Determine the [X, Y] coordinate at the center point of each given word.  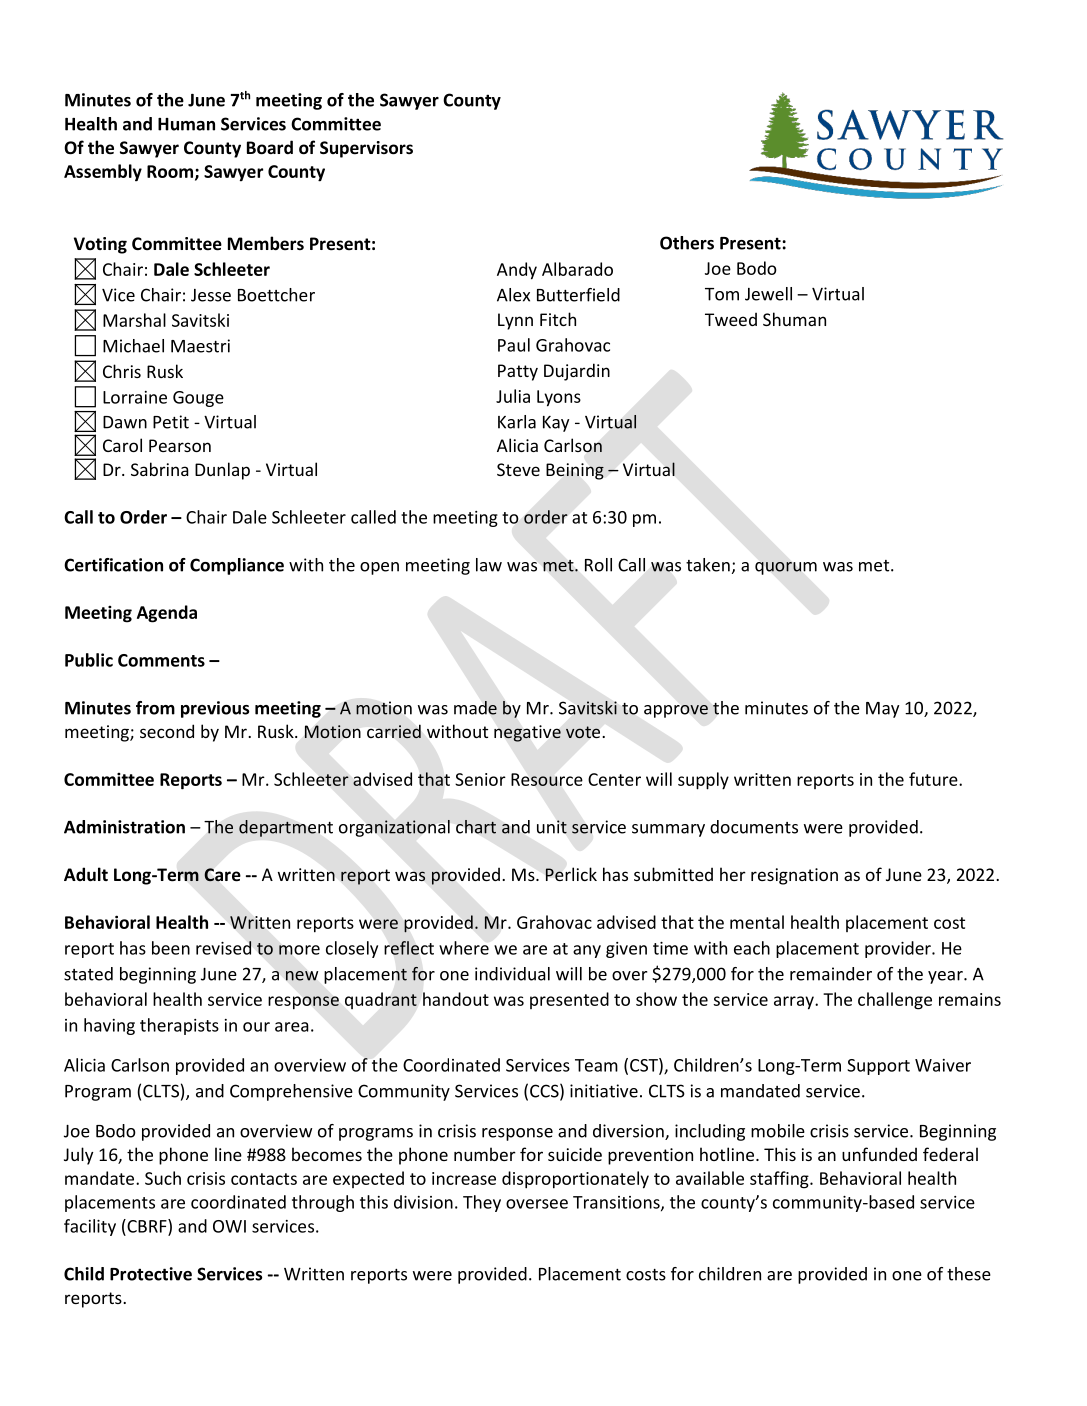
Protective [151, 1274]
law [489, 565]
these [969, 1274]
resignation [794, 876]
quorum [786, 568]
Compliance [237, 566]
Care [222, 875]
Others [687, 243]
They [482, 1203]
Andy [517, 271]
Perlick [571, 874]
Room [170, 171]
